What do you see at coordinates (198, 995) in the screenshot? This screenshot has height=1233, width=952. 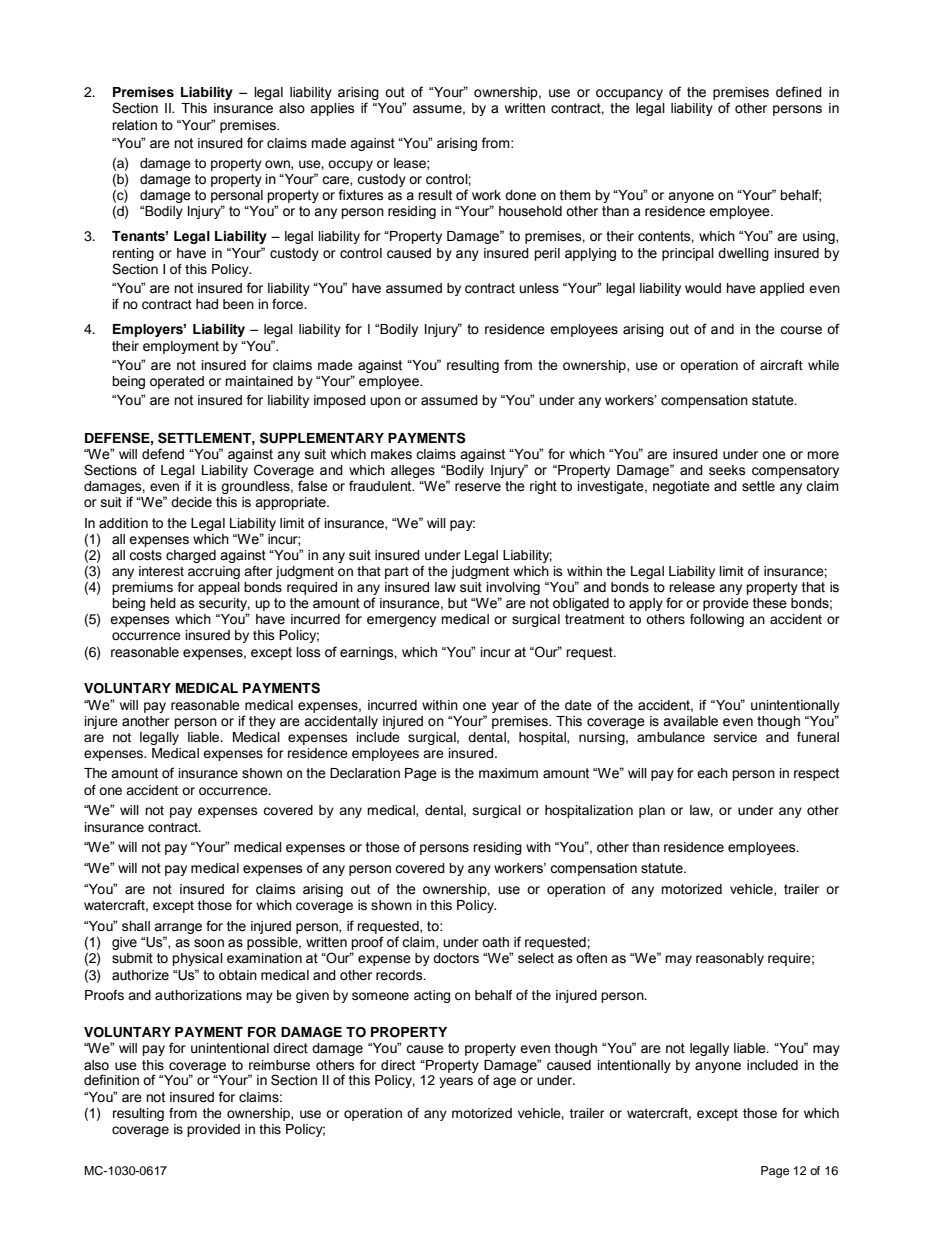 I see `authorizations` at bounding box center [198, 995].
